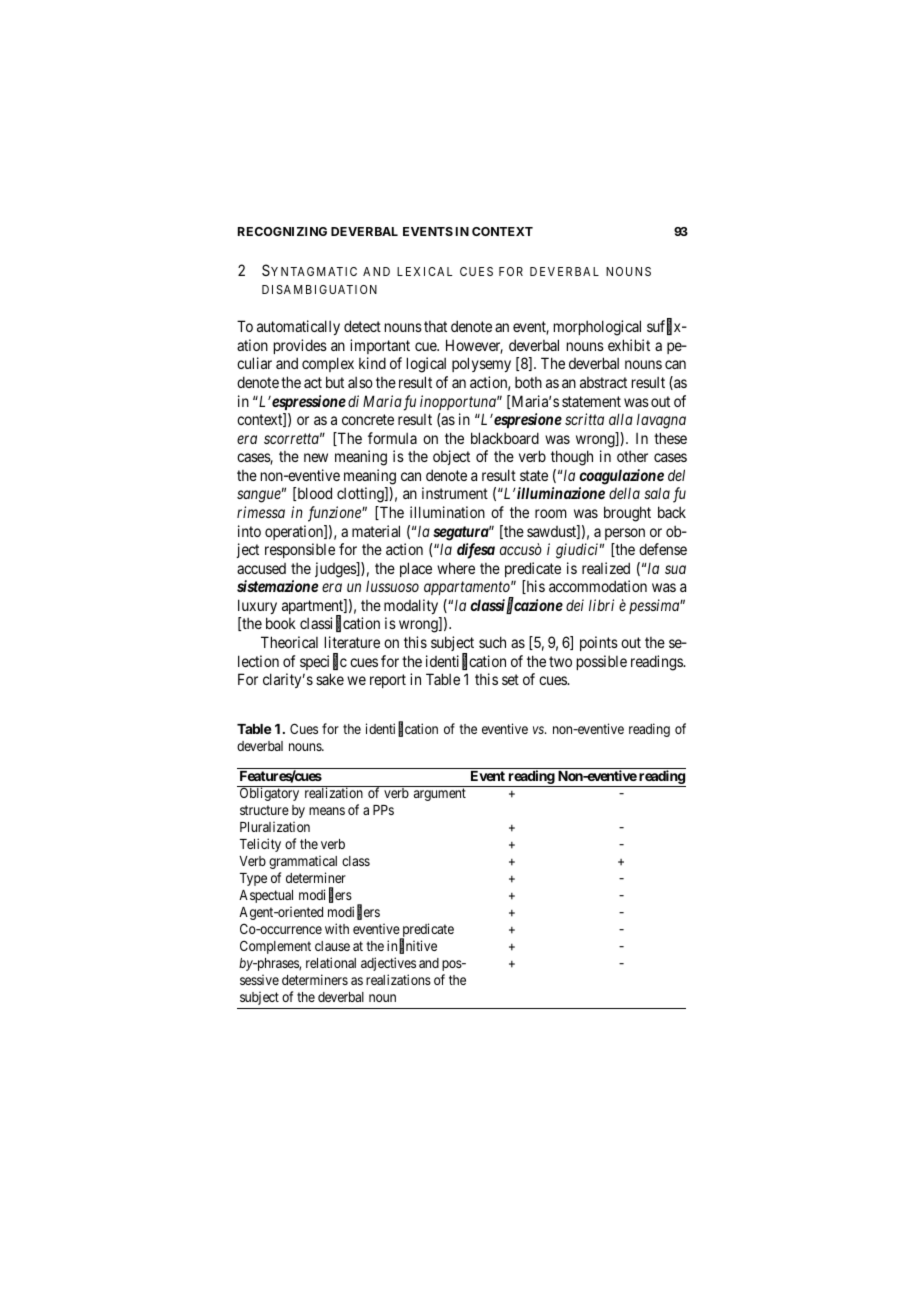 The width and height of the document is (924, 1308). Describe the element at coordinates (412, 947) in the document. I see `infinitive` at that location.
